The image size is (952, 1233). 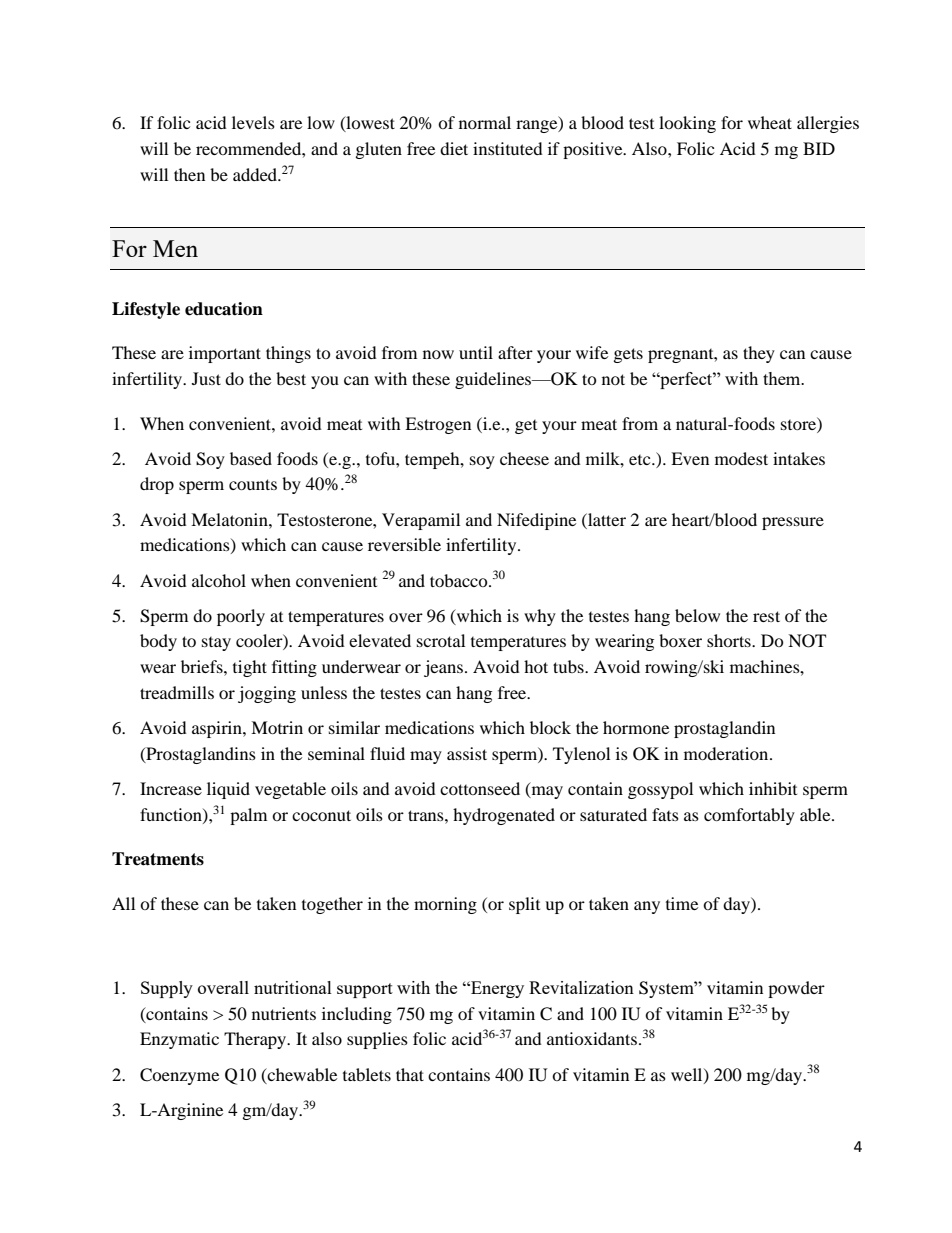 What do you see at coordinates (508, 148) in the page?
I see `instituted` at bounding box center [508, 148].
